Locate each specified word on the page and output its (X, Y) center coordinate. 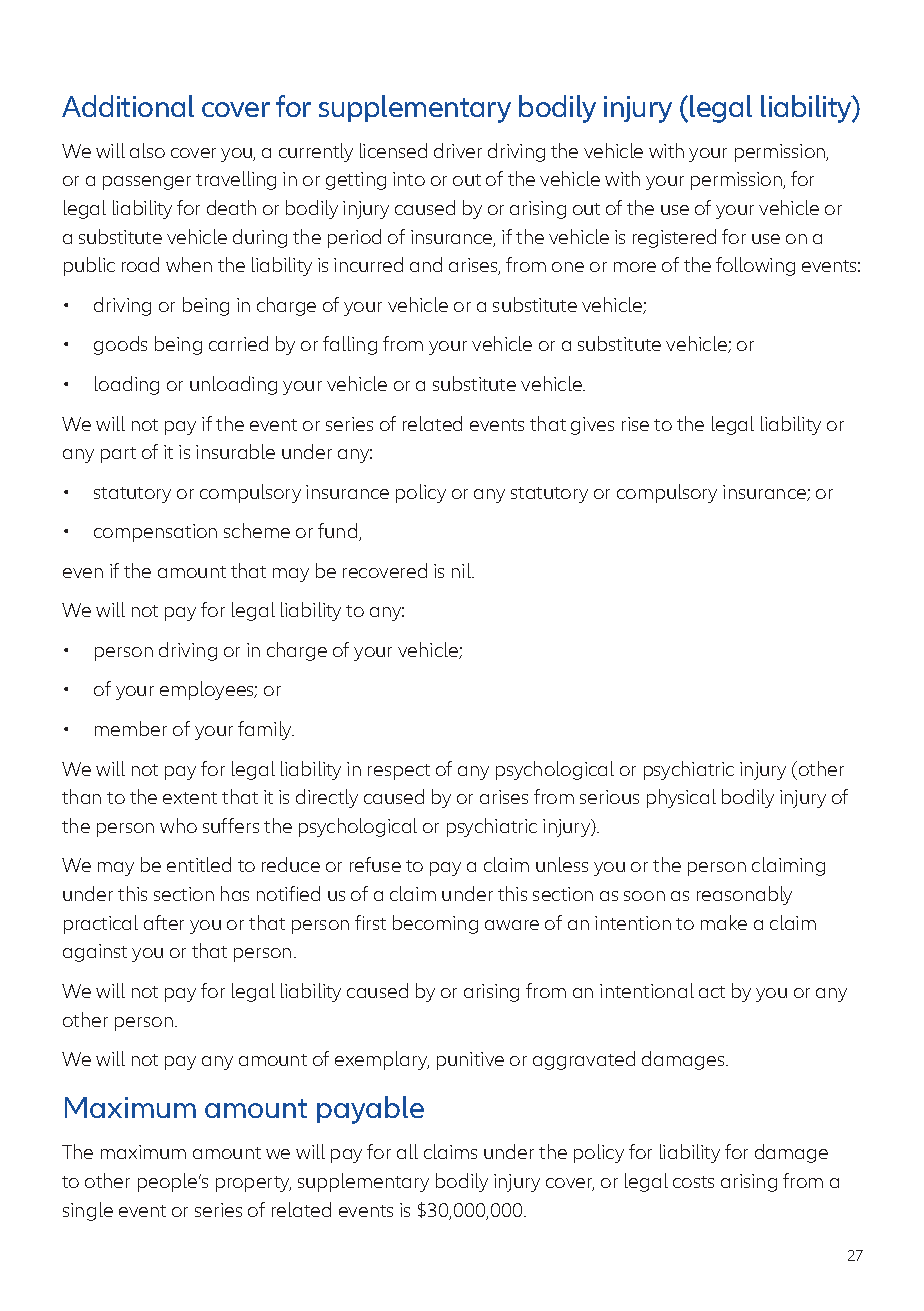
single (88, 1211)
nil (462, 570)
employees (208, 690)
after (164, 922)
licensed (393, 150)
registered (674, 238)
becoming (435, 924)
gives (592, 426)
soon (644, 896)
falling (350, 345)
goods (120, 345)
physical (681, 798)
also (147, 150)
